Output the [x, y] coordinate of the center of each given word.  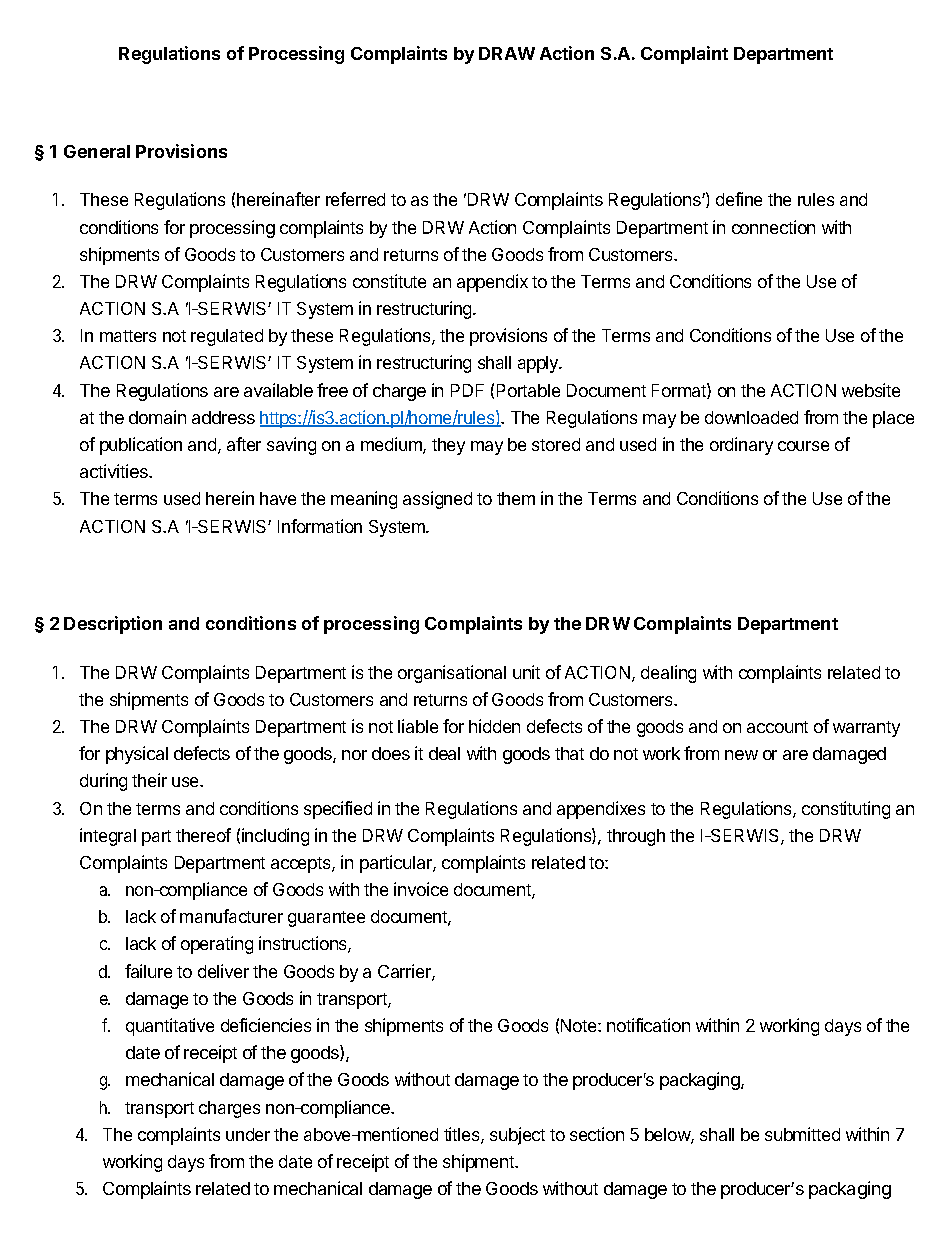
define [739, 199]
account [777, 727]
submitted [802, 1134]
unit [526, 672]
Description [113, 625]
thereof [203, 835]
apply [539, 364]
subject [517, 1136]
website [871, 390]
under [248, 1134]
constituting [846, 810]
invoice [421, 889]
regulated [227, 337]
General [97, 151]
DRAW [507, 53]
